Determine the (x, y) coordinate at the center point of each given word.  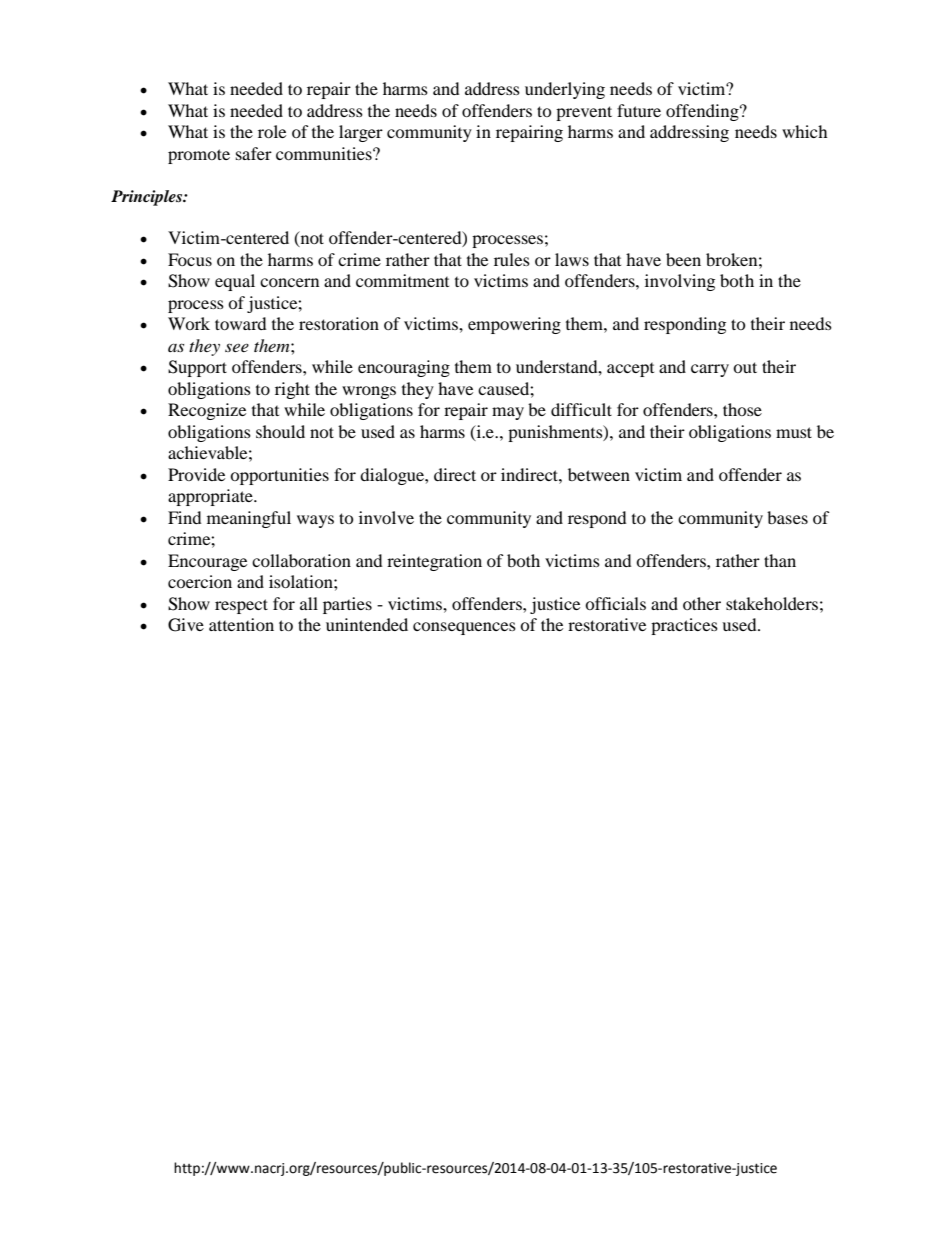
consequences (464, 628)
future (639, 110)
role (272, 131)
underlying (565, 90)
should (280, 431)
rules (512, 259)
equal (235, 282)
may (508, 413)
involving (680, 282)
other (702, 603)
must (794, 432)
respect (241, 606)
